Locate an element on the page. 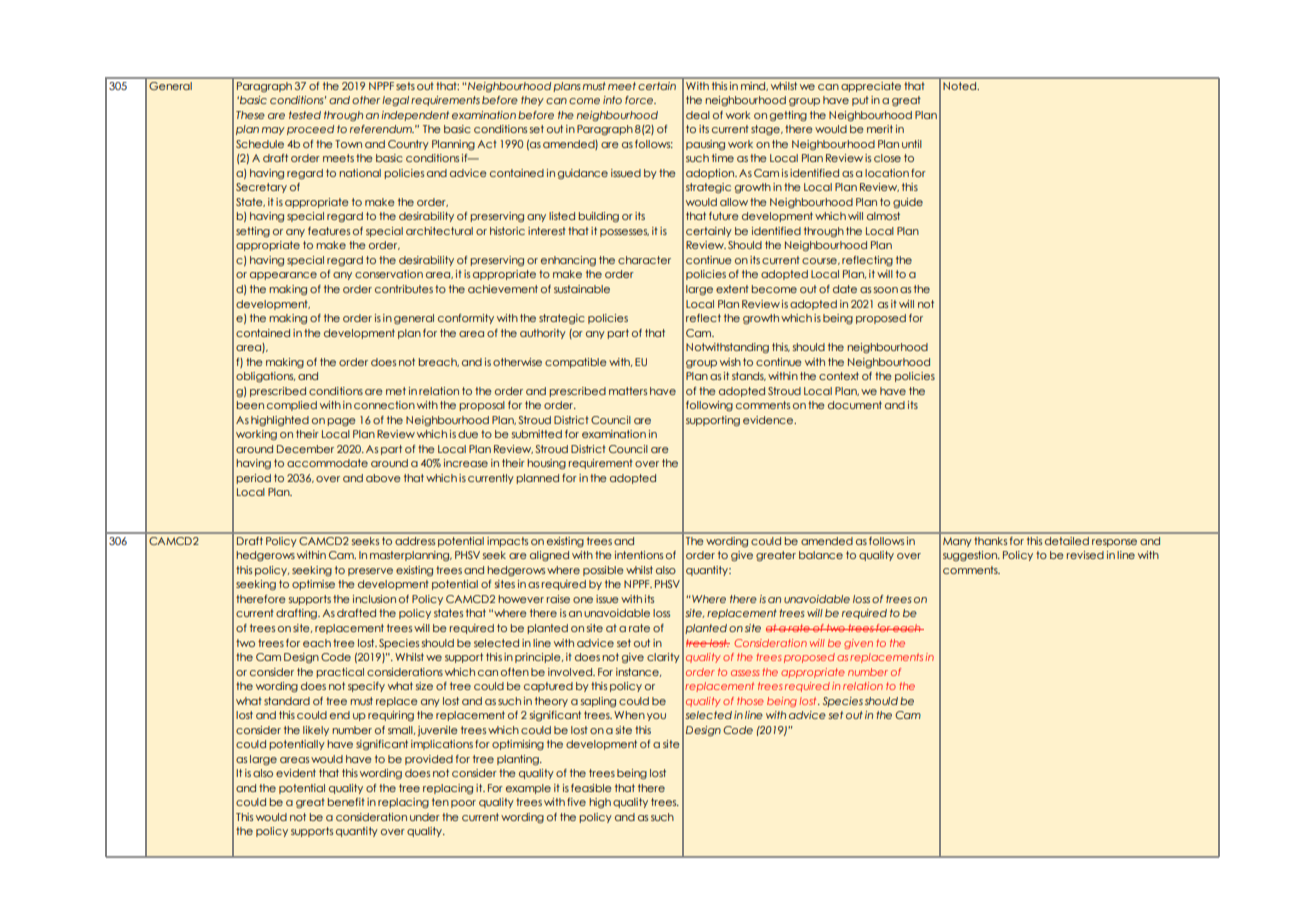 Image resolution: width=1308 pixels, height=924 pixels. until is located at coordinates (912, 144).
